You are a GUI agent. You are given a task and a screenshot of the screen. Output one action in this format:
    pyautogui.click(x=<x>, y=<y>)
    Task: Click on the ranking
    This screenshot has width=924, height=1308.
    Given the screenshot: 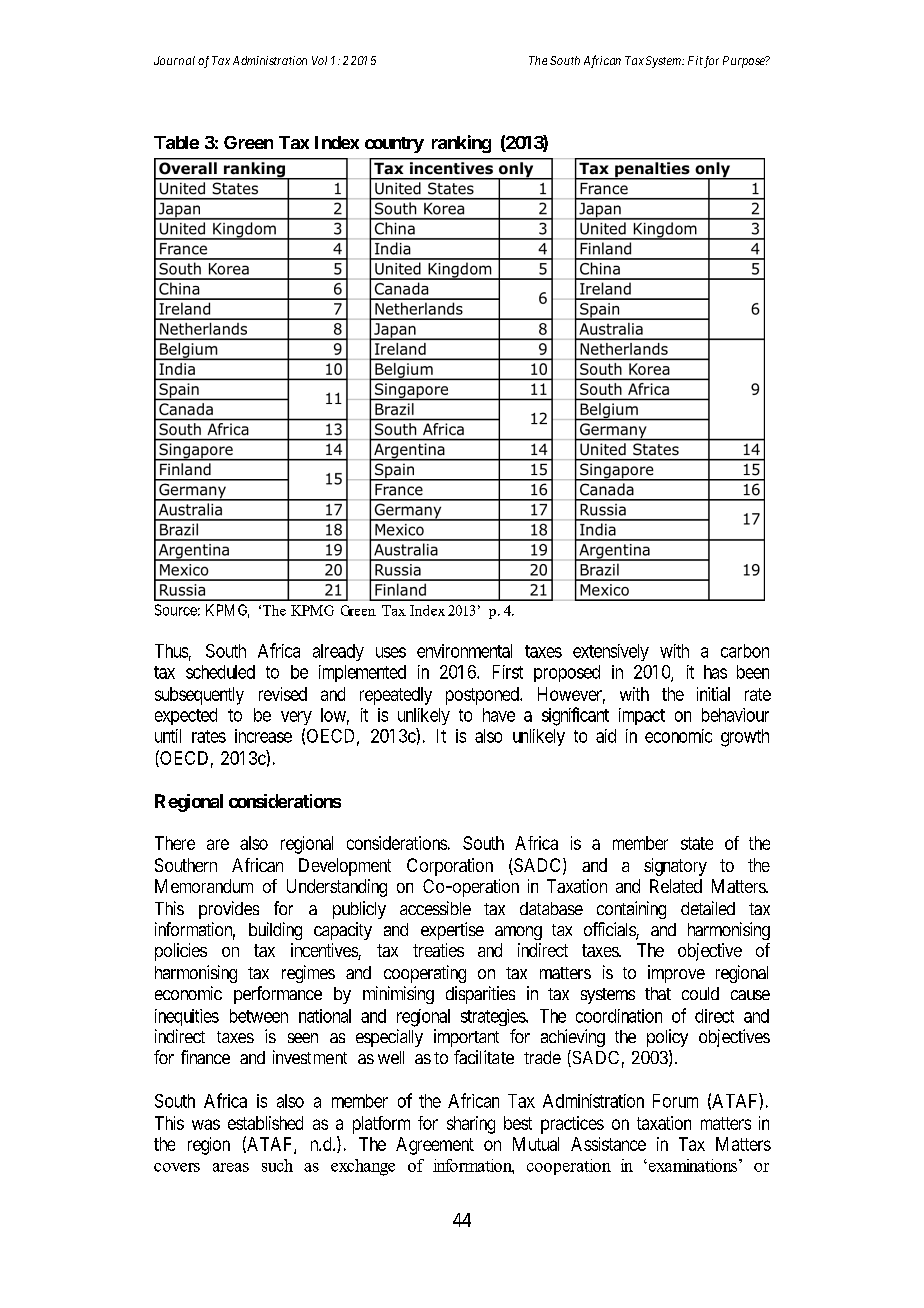 What is the action you would take?
    pyautogui.click(x=461, y=144)
